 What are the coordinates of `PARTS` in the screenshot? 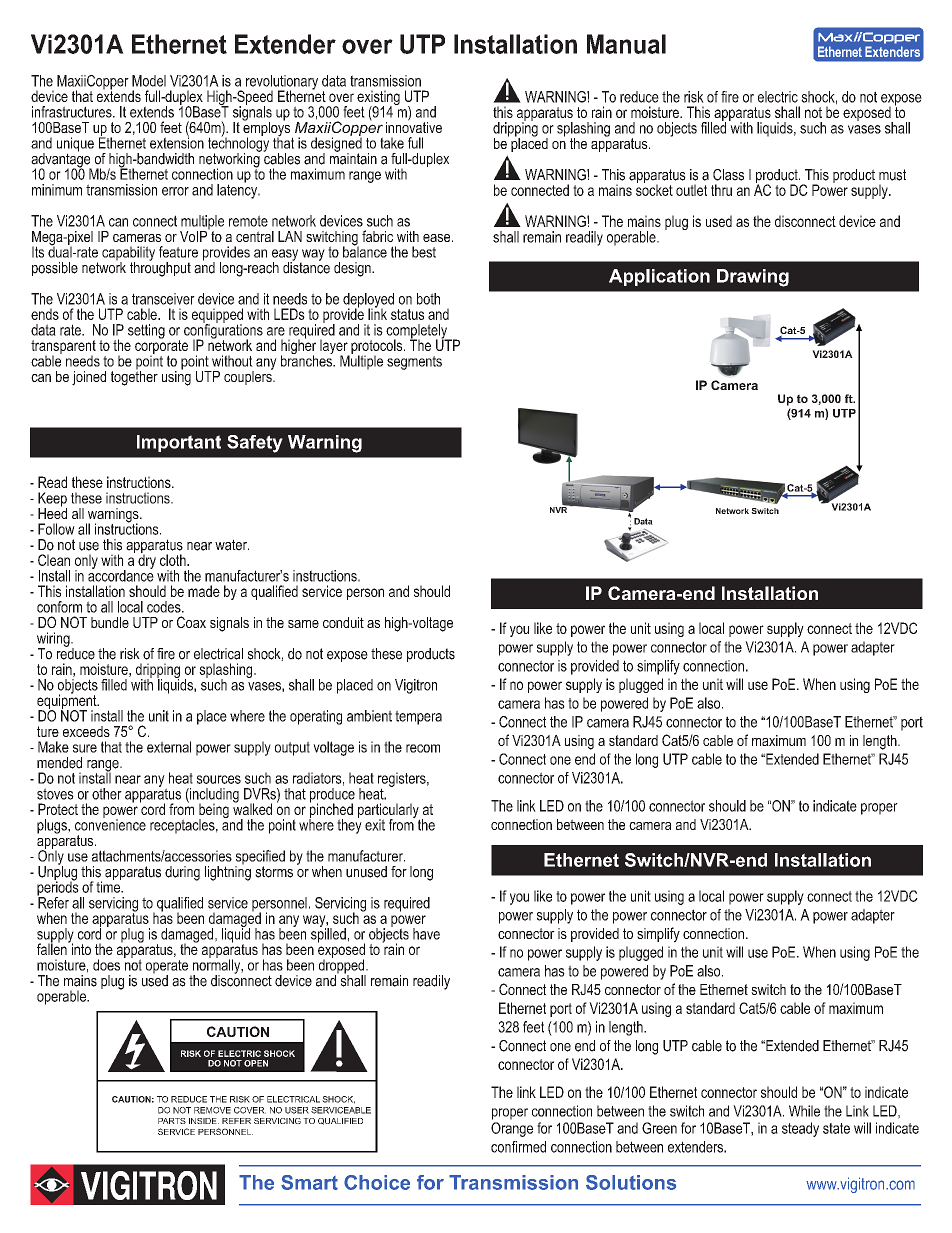 It's located at (172, 1121).
